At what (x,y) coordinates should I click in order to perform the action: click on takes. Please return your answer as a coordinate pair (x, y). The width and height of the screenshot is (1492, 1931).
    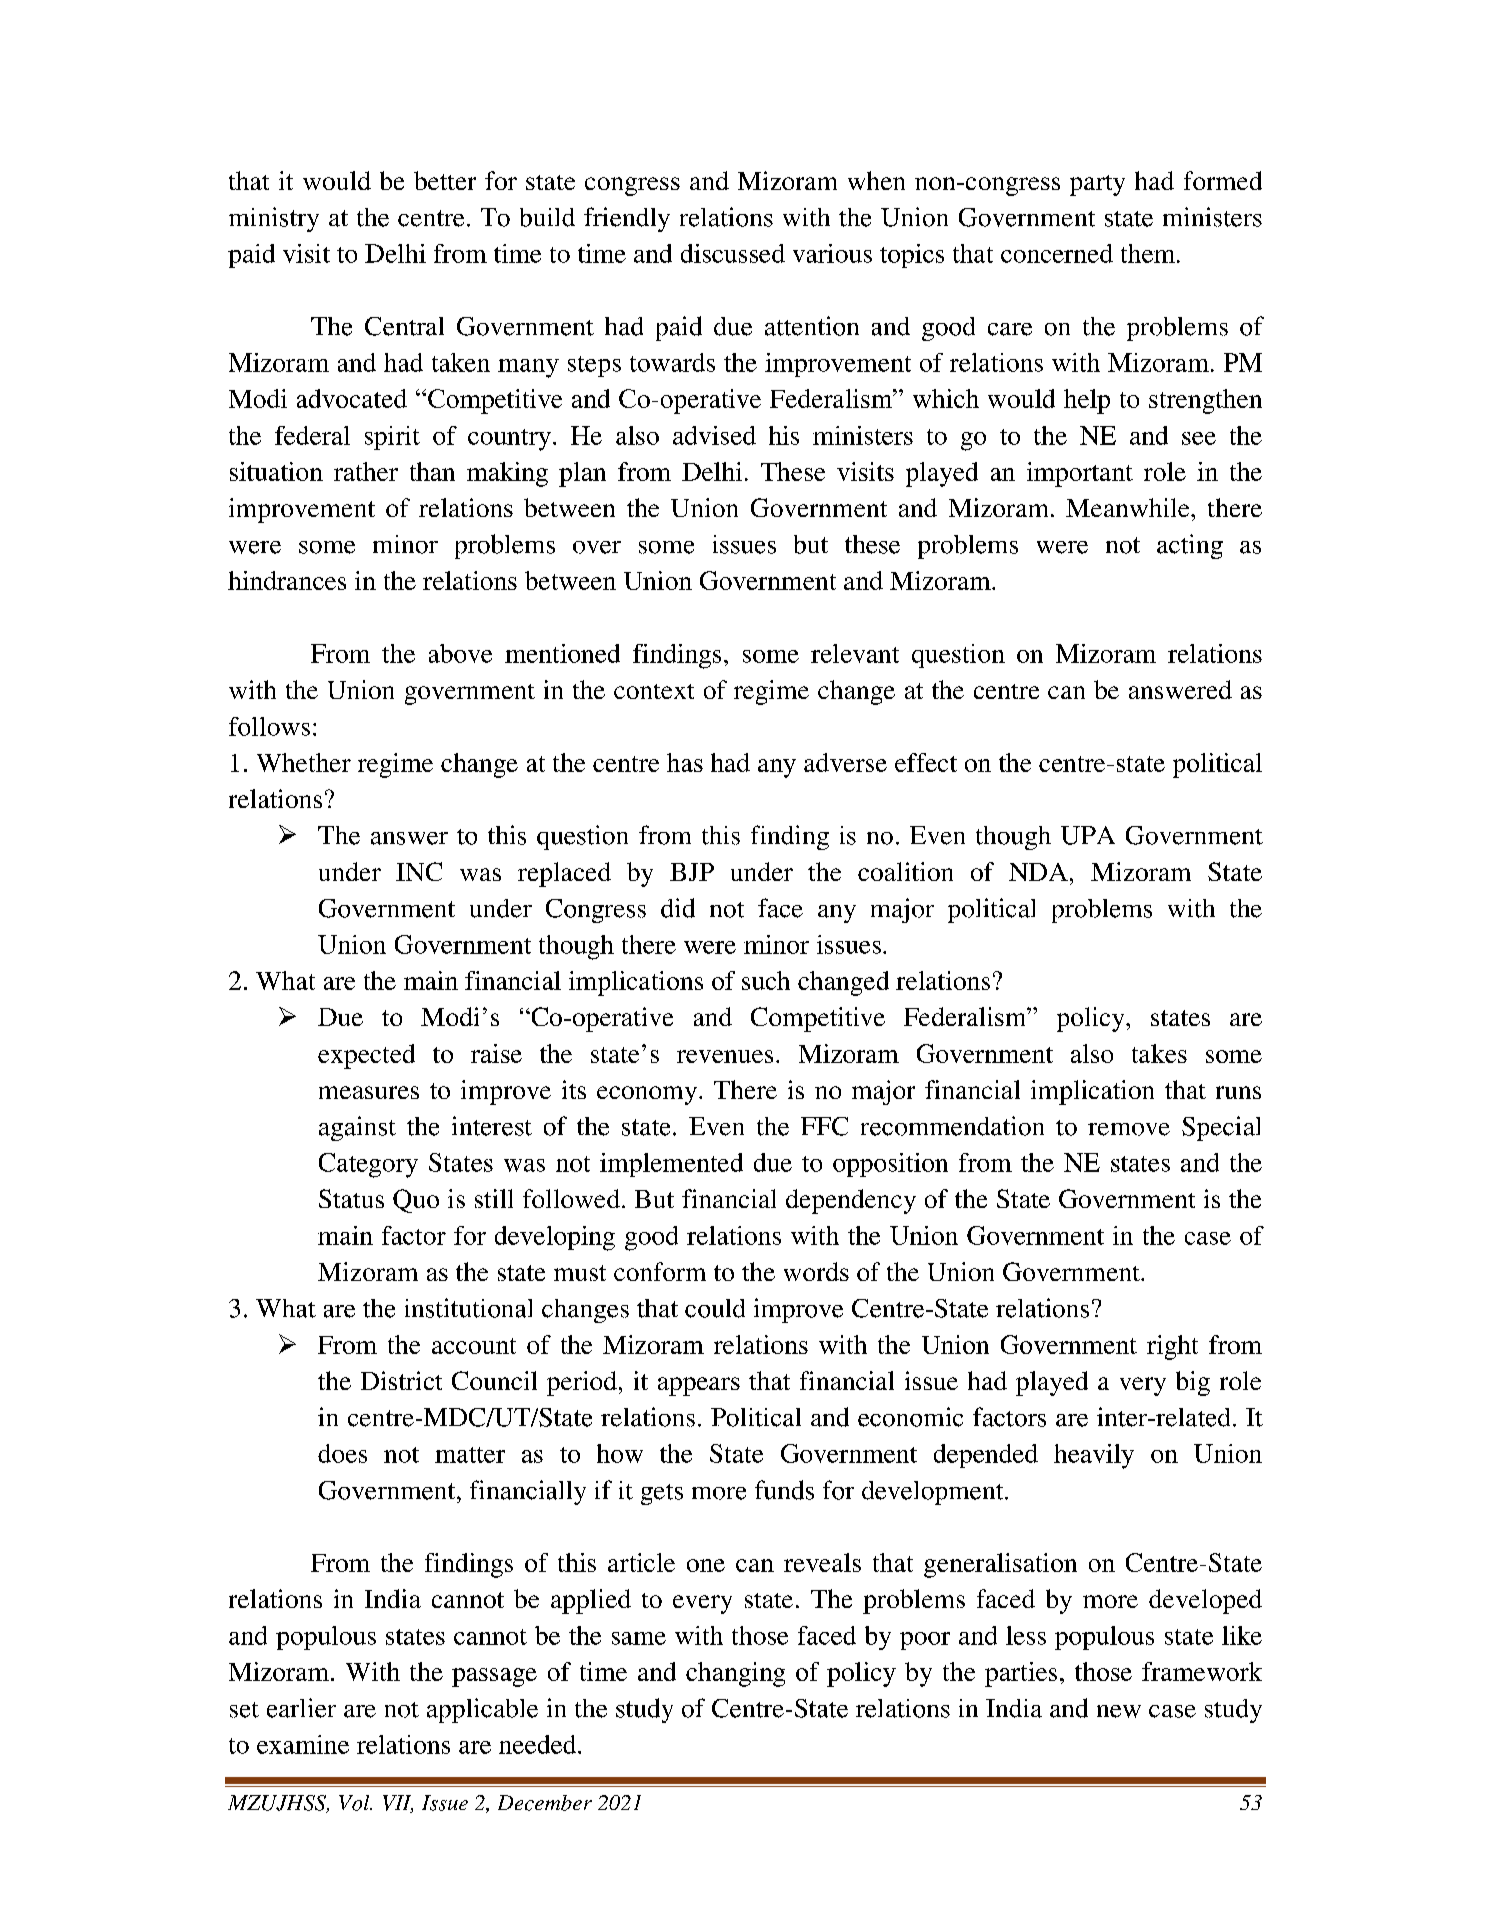
    Looking at the image, I should click on (1159, 1053).
